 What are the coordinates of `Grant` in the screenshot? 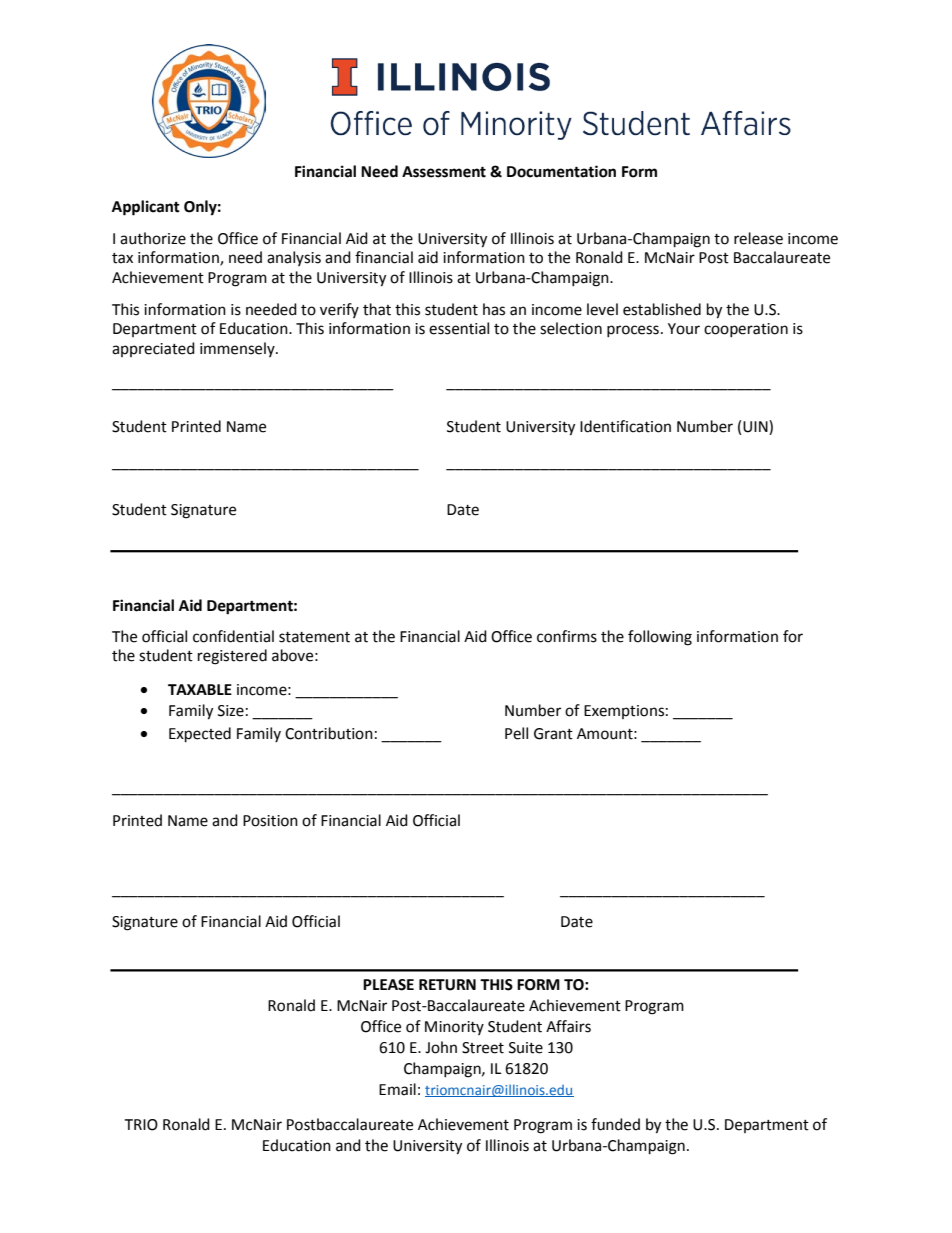 It's located at (553, 734).
